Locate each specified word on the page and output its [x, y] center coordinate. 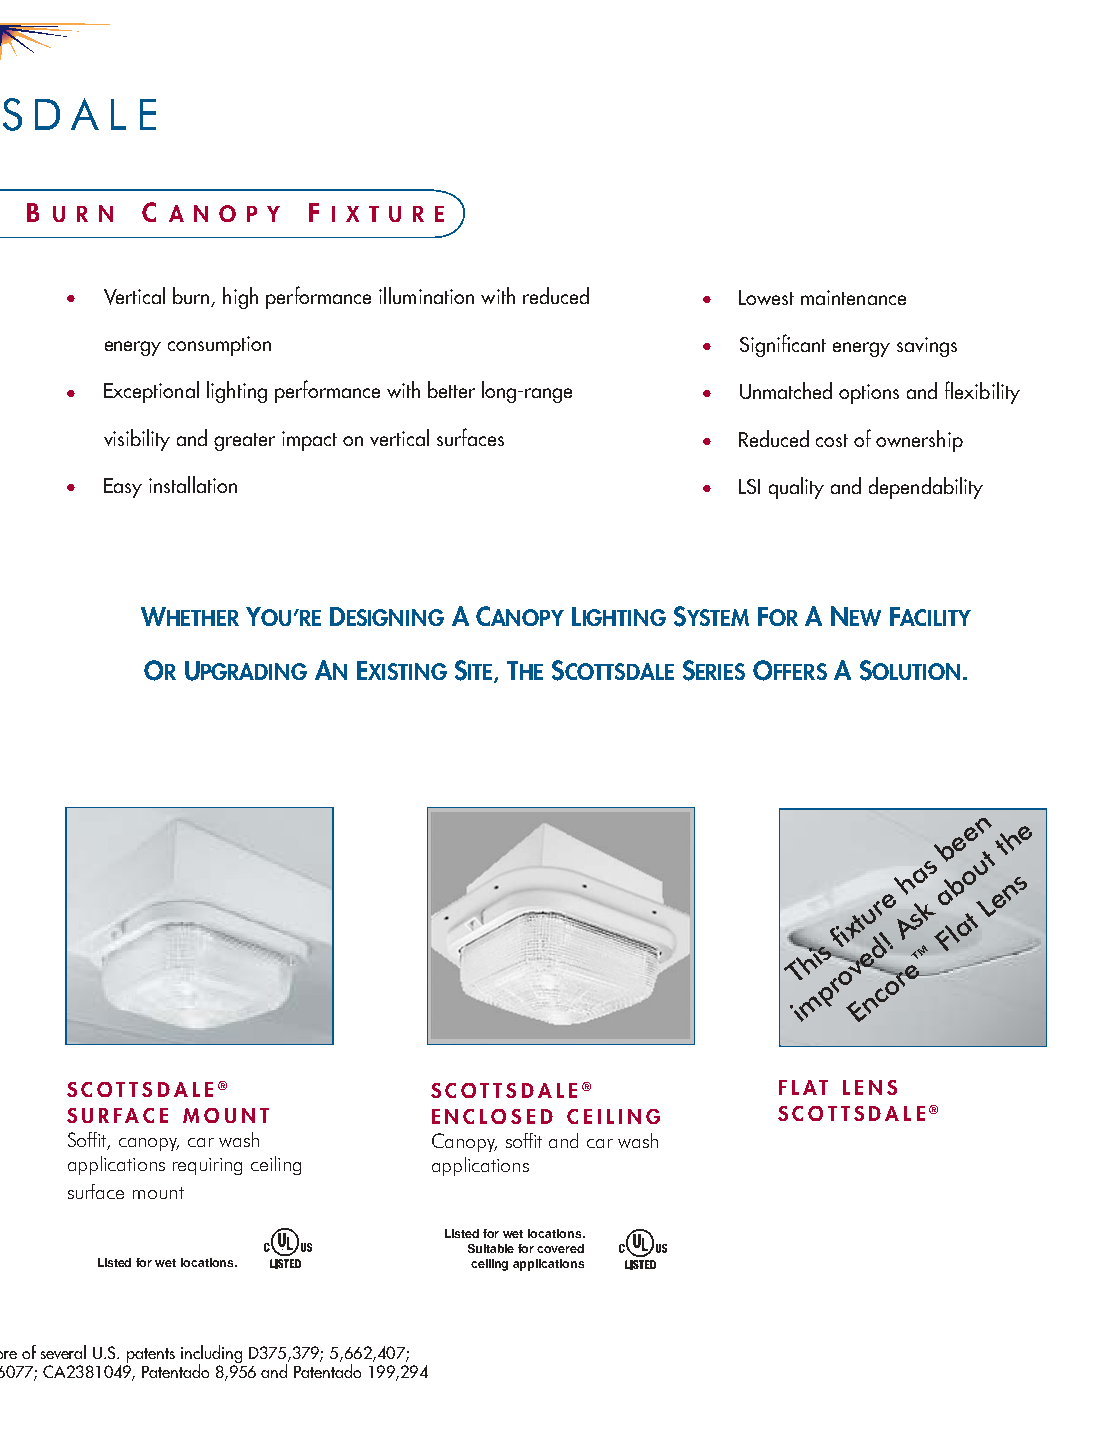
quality [796, 488]
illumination [426, 295]
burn [192, 297]
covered [560, 1248]
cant [809, 345]
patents [151, 1355]
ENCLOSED [492, 1116]
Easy [123, 488]
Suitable [491, 1248]
